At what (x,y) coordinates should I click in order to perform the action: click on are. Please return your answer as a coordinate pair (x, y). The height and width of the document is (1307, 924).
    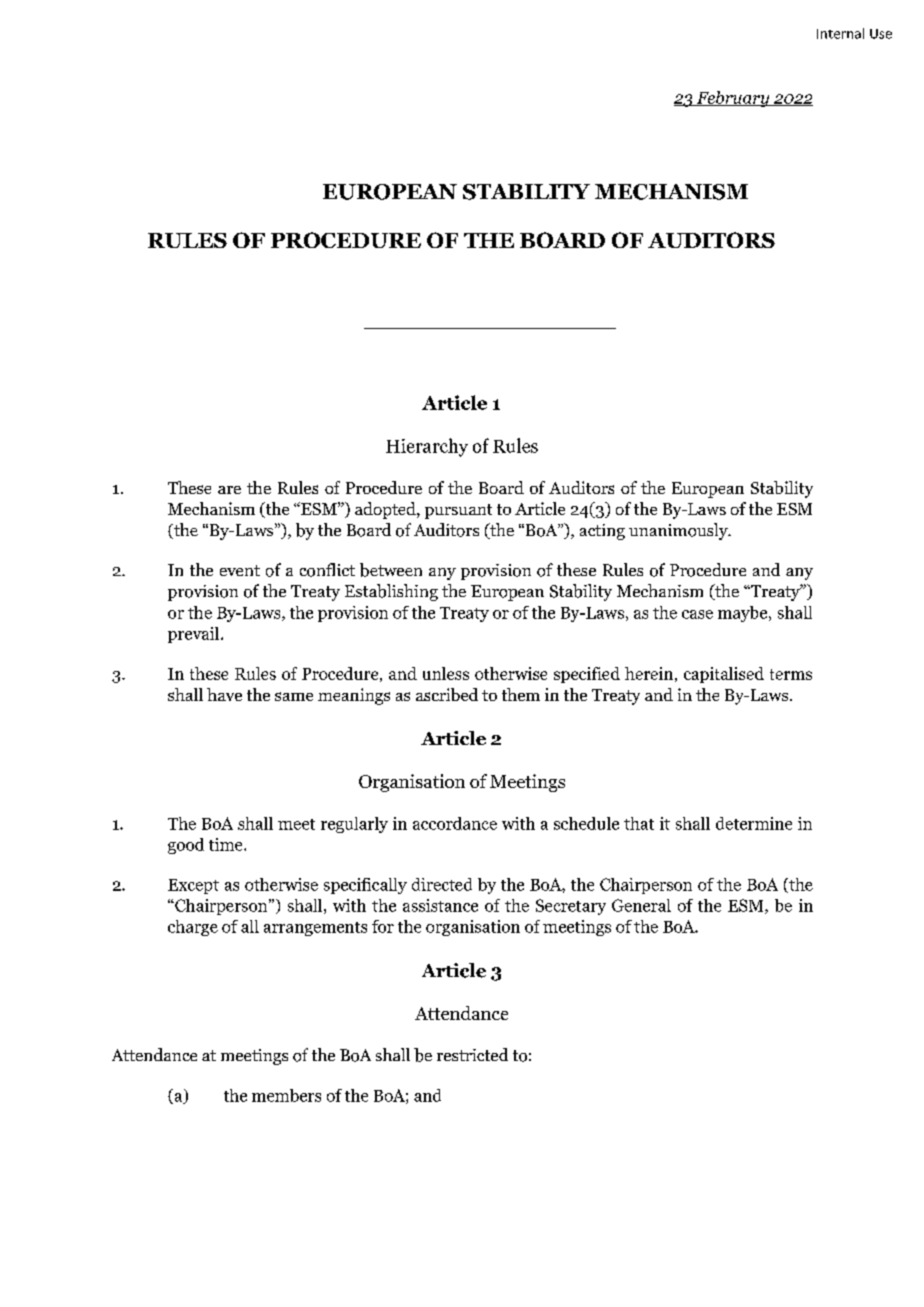
    Looking at the image, I should click on (229, 490).
